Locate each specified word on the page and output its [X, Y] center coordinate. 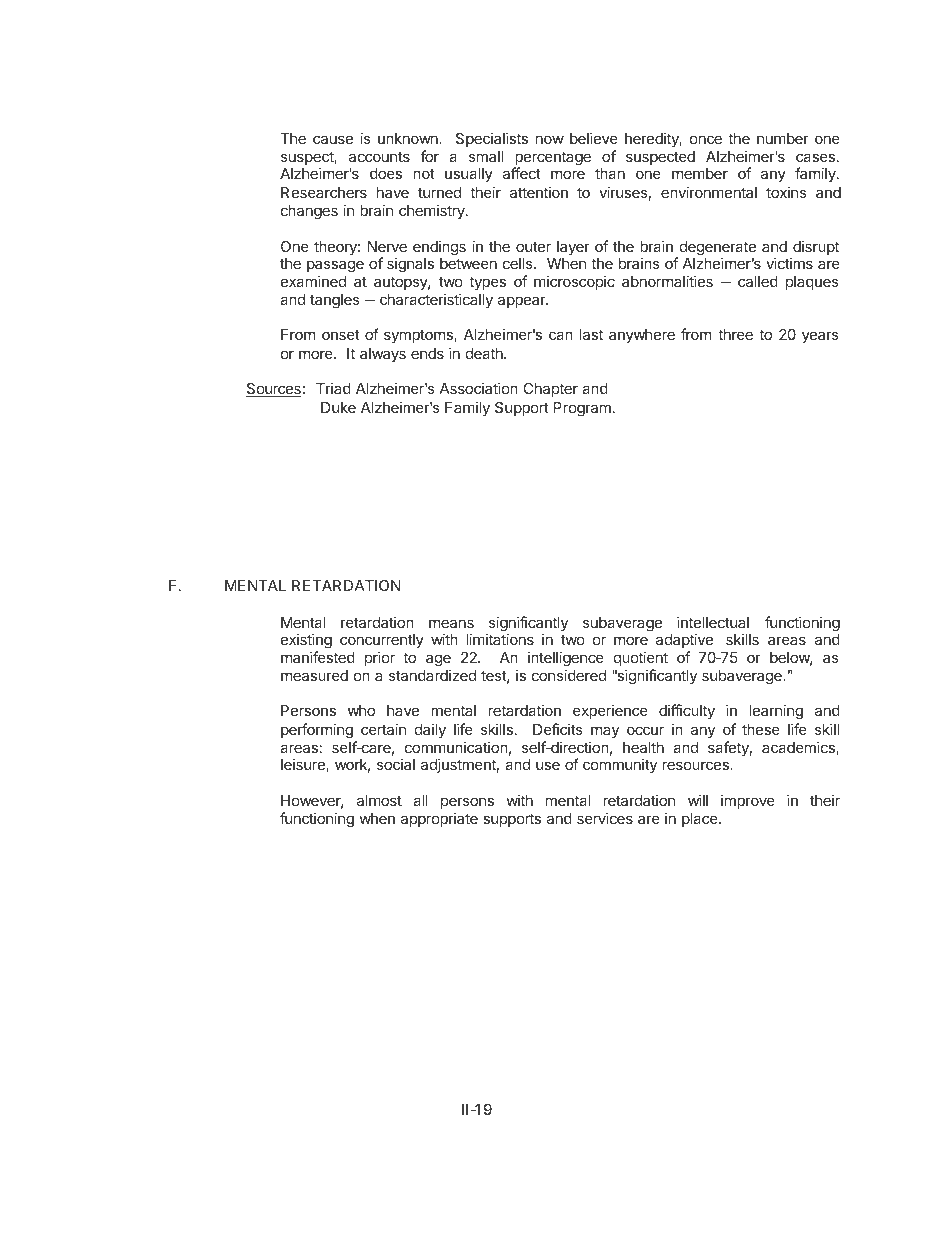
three [735, 334]
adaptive [684, 640]
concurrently [382, 641]
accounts [379, 156]
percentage [552, 159]
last [591, 334]
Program [582, 409]
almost [379, 800]
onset [341, 334]
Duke [338, 407]
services [605, 818]
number [783, 138]
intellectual [713, 622]
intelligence [566, 659]
